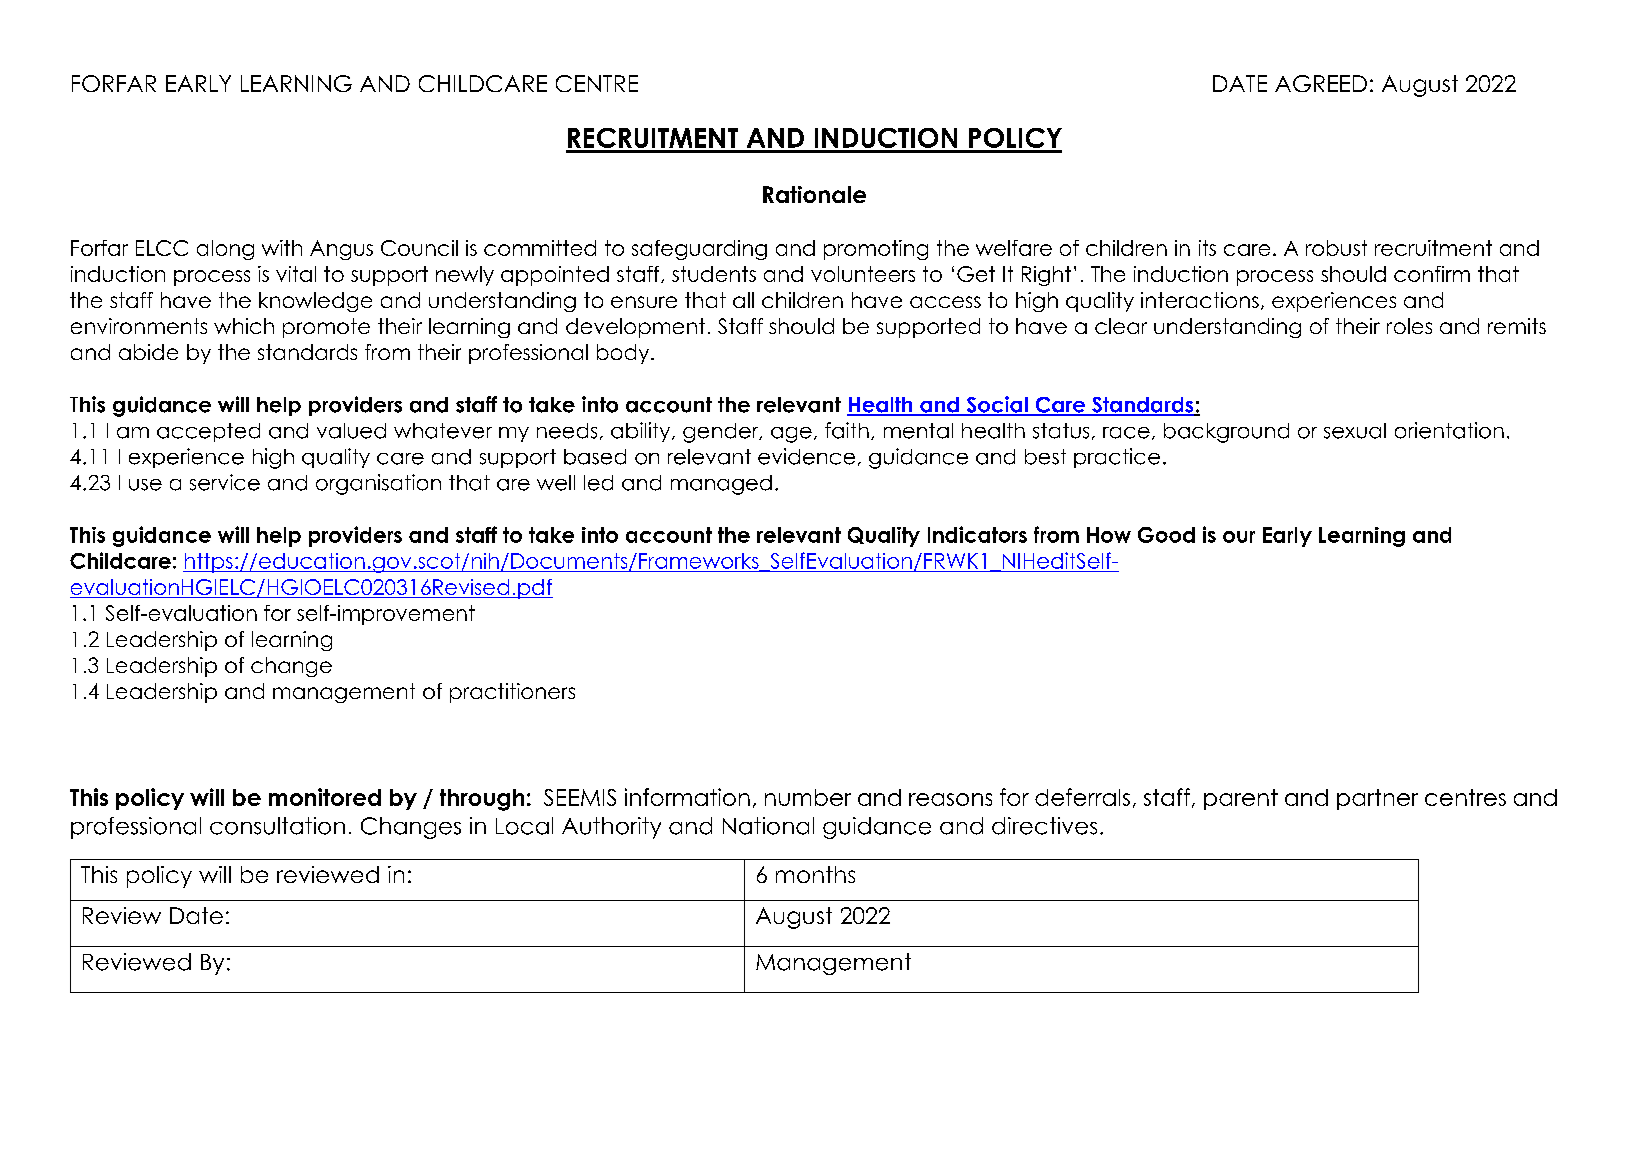  Describe the element at coordinates (1200, 300) in the page. I see `interactions` at that location.
